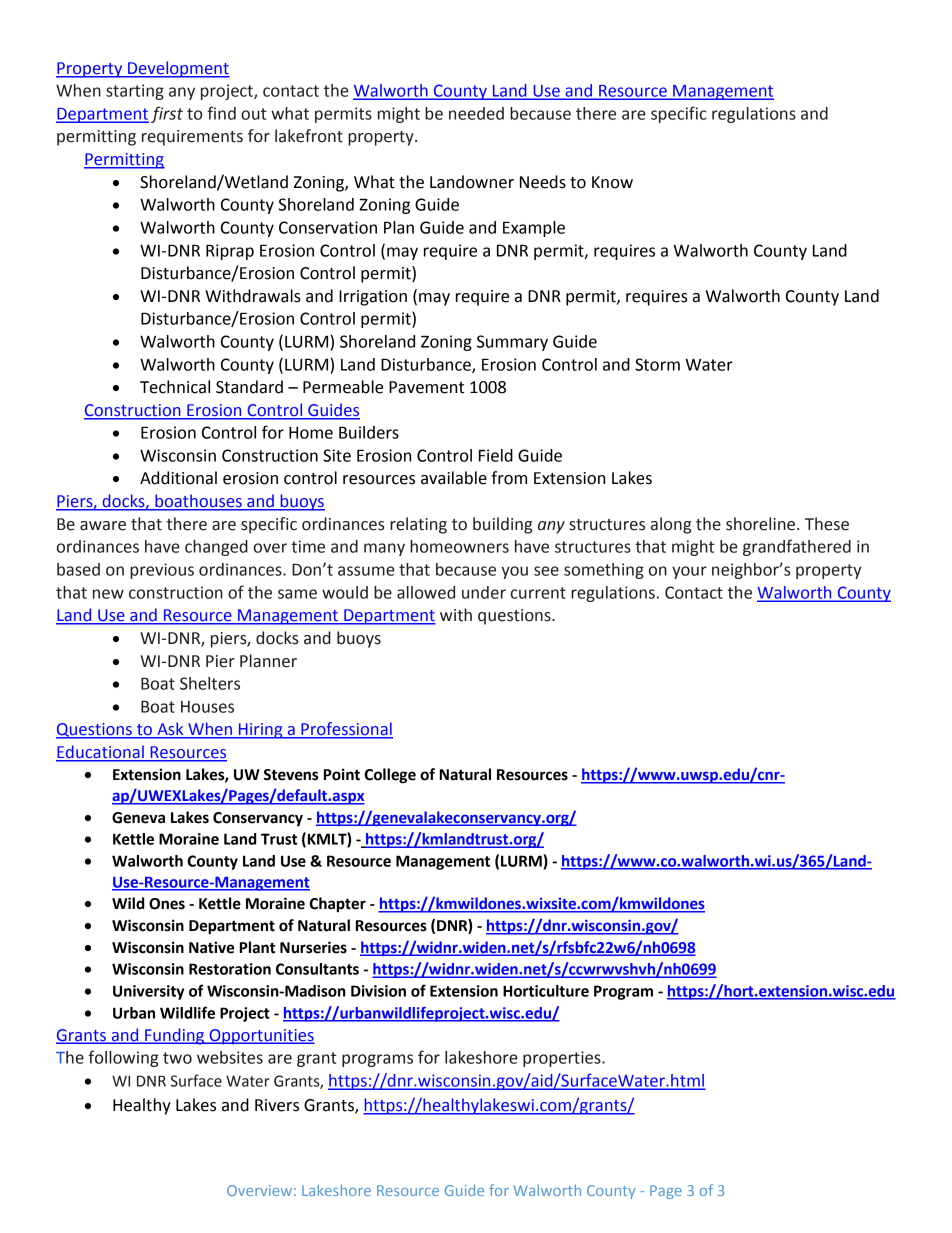 Image resolution: width=952 pixels, height=1233 pixels. Describe the element at coordinates (175, 387) in the image. I see `Technical` at that location.
